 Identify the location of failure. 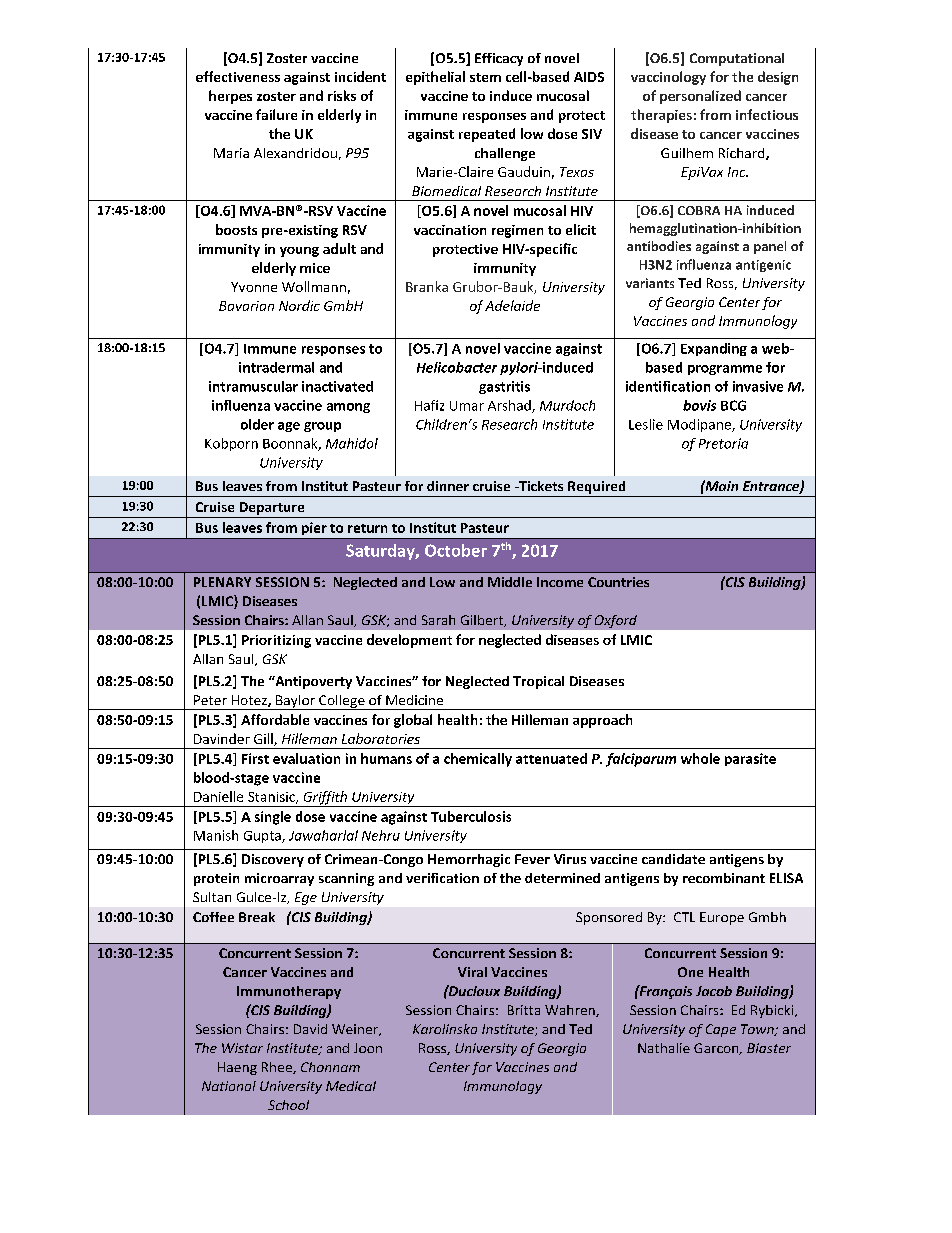
(276, 114).
